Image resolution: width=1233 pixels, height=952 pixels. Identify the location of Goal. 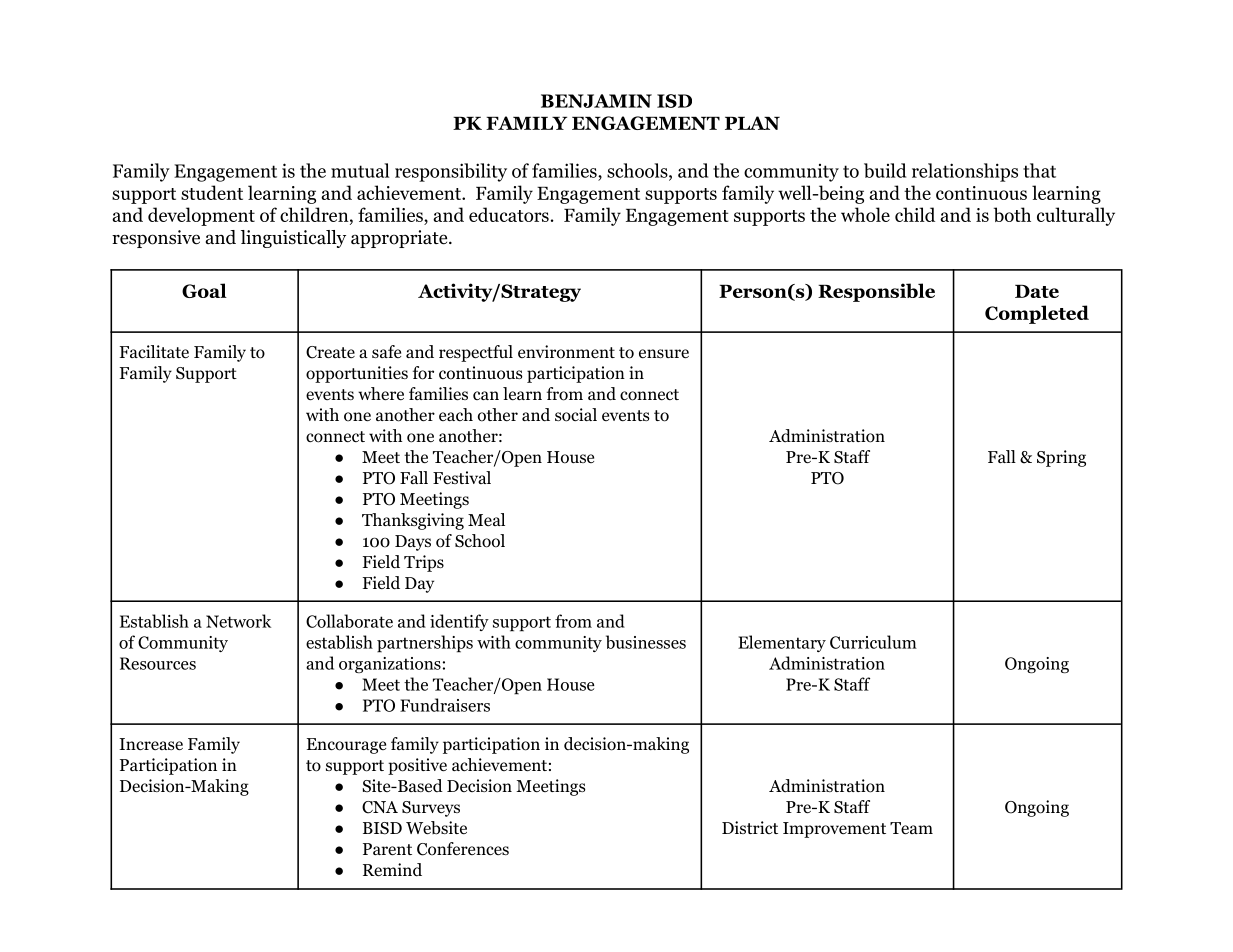
(204, 290).
